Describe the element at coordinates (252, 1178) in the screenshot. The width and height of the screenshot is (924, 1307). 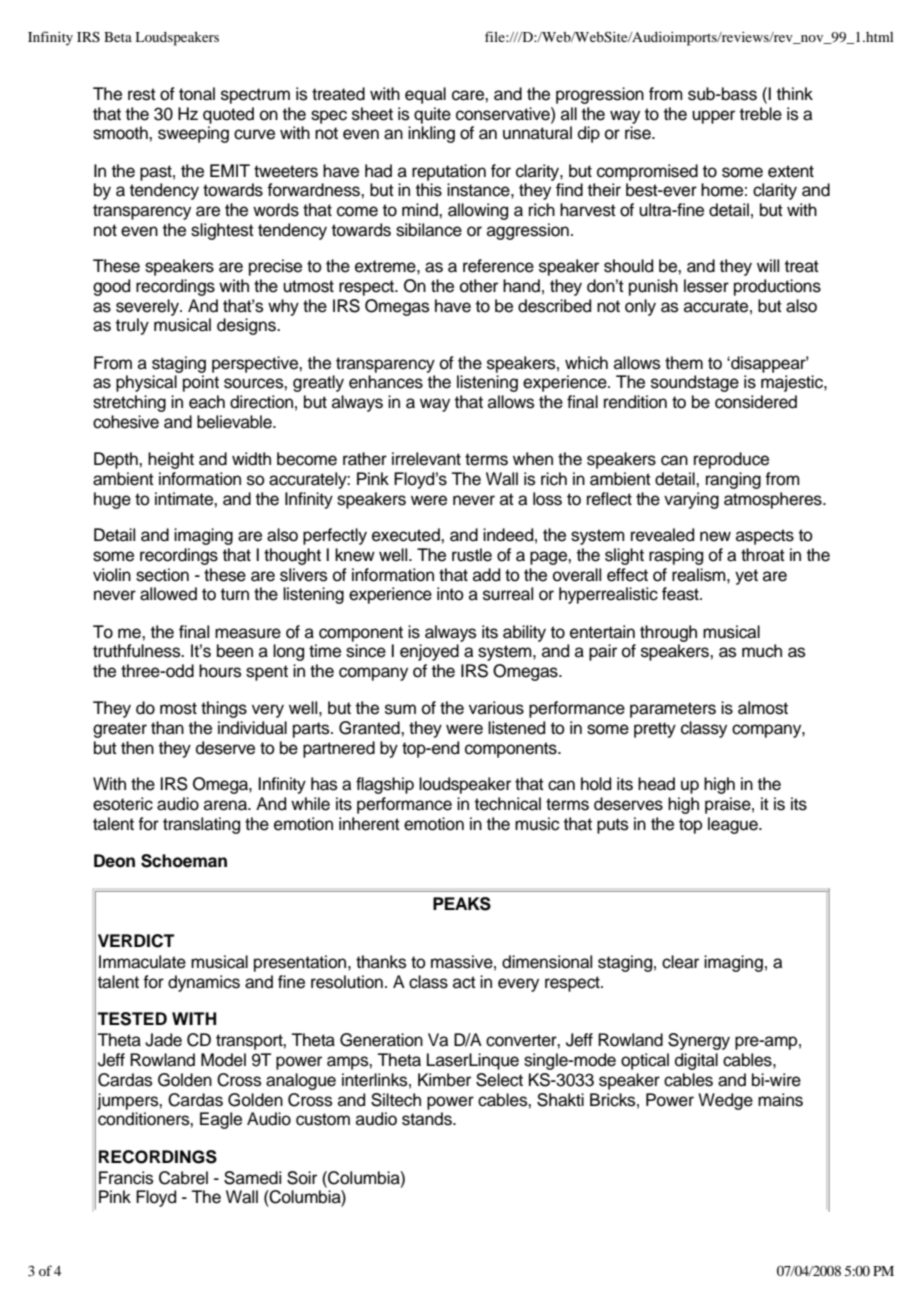
I see `Samedi` at that location.
